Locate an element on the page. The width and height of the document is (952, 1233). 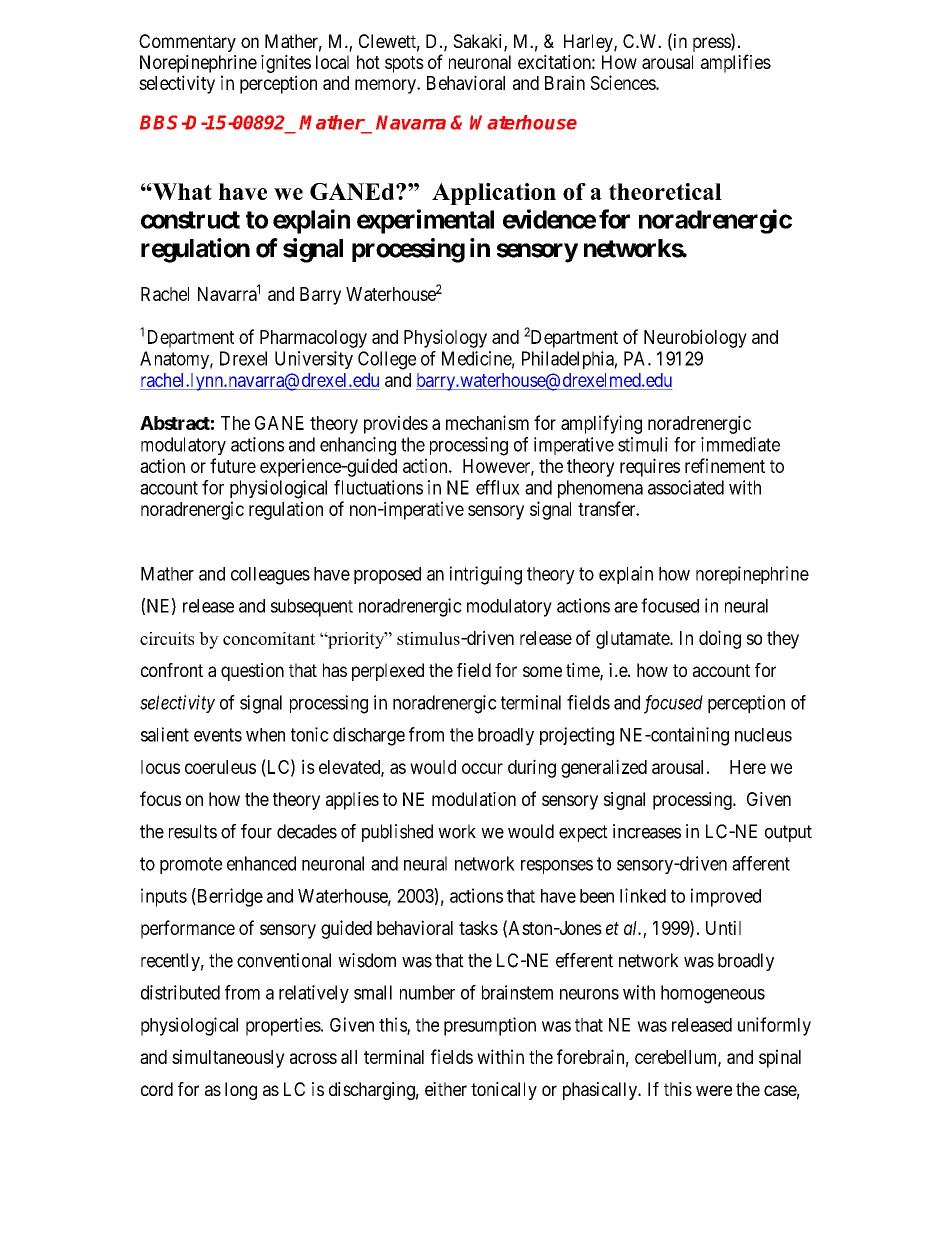
theoretical is located at coordinates (665, 191).
